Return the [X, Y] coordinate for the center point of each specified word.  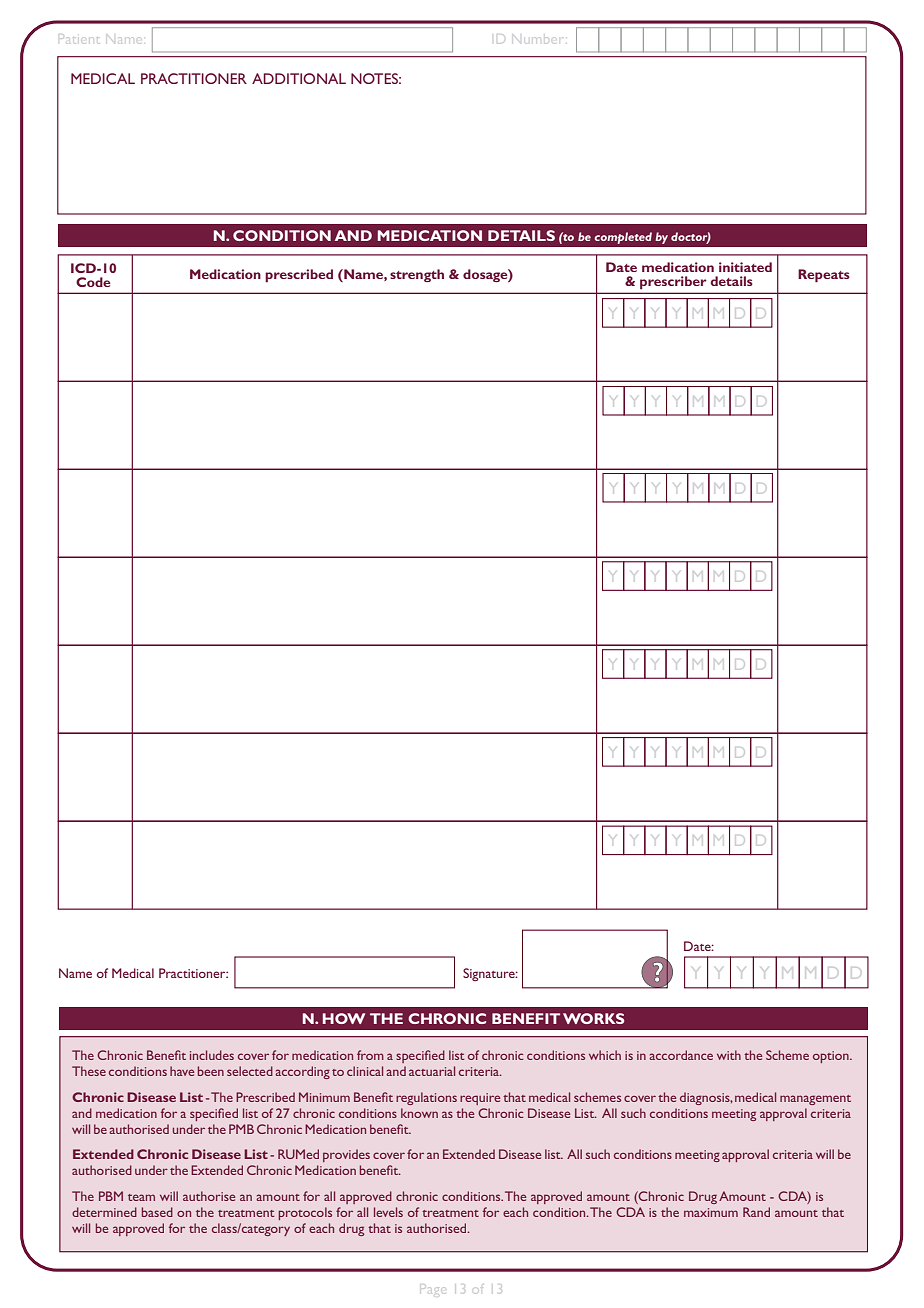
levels [388, 1212]
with [729, 1055]
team [141, 1197]
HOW [344, 1018]
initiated [745, 267]
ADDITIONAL [299, 78]
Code [93, 282]
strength [417, 275]
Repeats [824, 275]
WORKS [593, 1018]
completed [623, 238]
